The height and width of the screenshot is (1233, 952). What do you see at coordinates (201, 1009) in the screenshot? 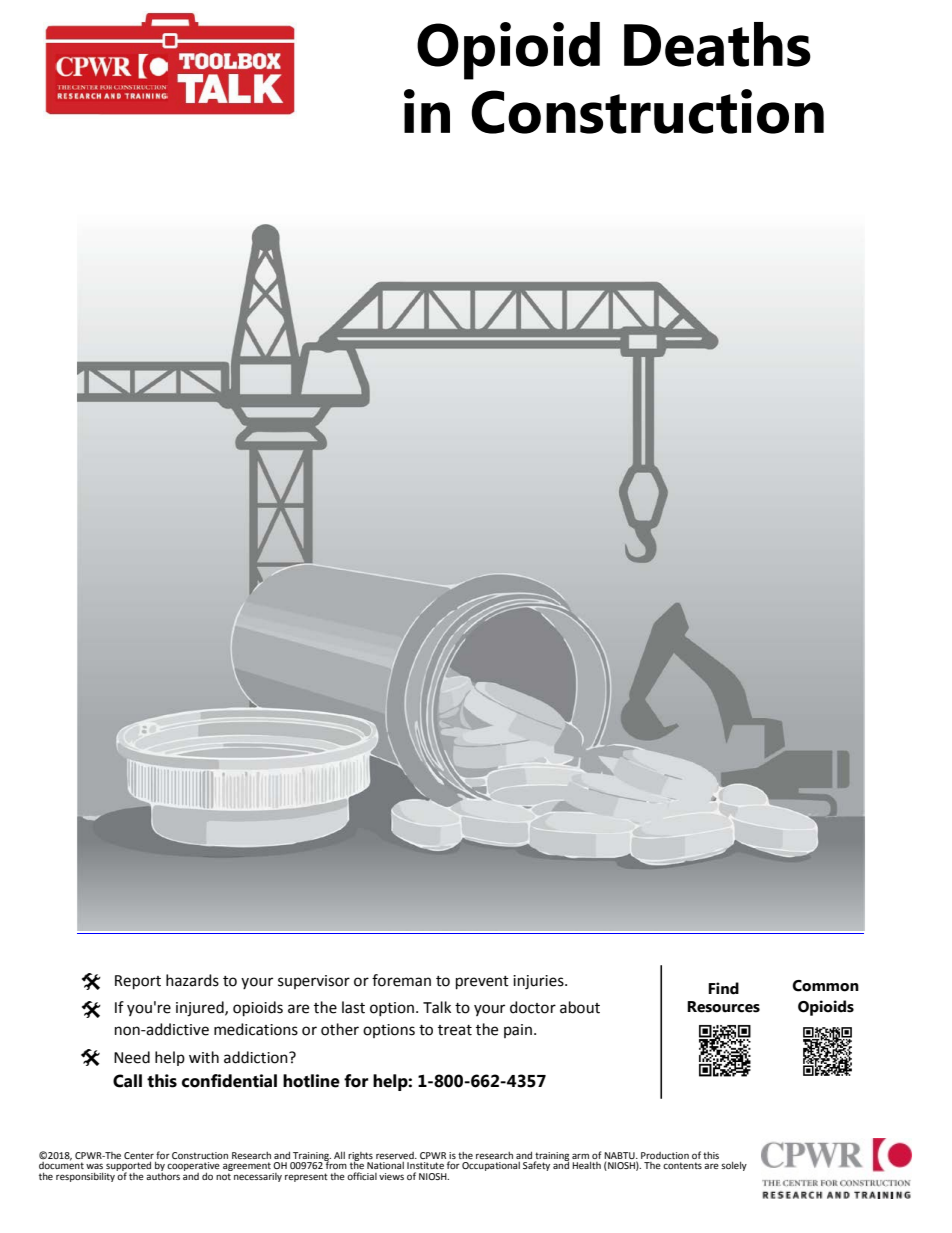
I see `injured` at bounding box center [201, 1009].
